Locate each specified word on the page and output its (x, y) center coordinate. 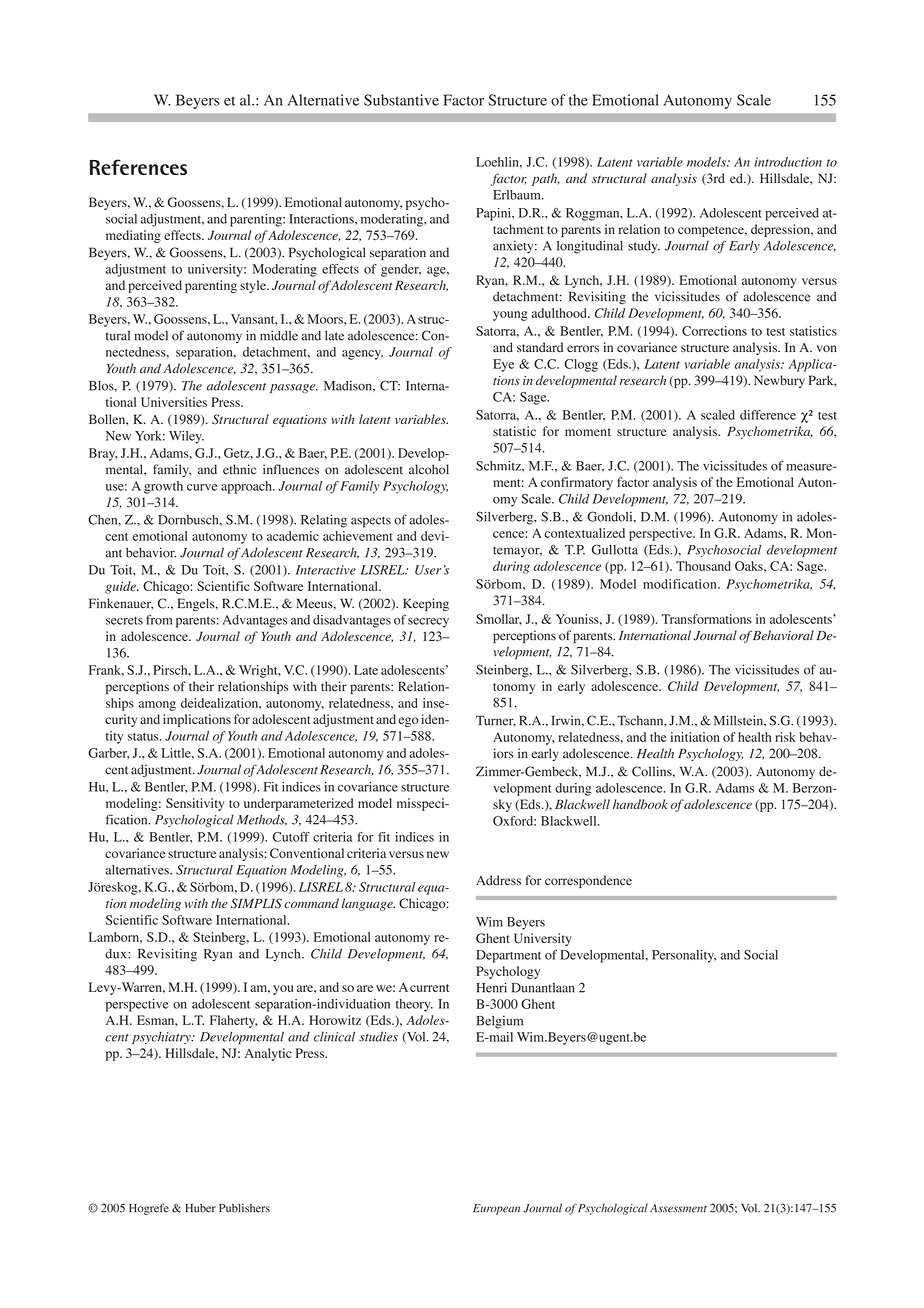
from (159, 619)
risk (785, 737)
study (644, 247)
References (138, 167)
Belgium (499, 1022)
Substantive (401, 100)
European (496, 1209)
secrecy (428, 623)
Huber (200, 1208)
